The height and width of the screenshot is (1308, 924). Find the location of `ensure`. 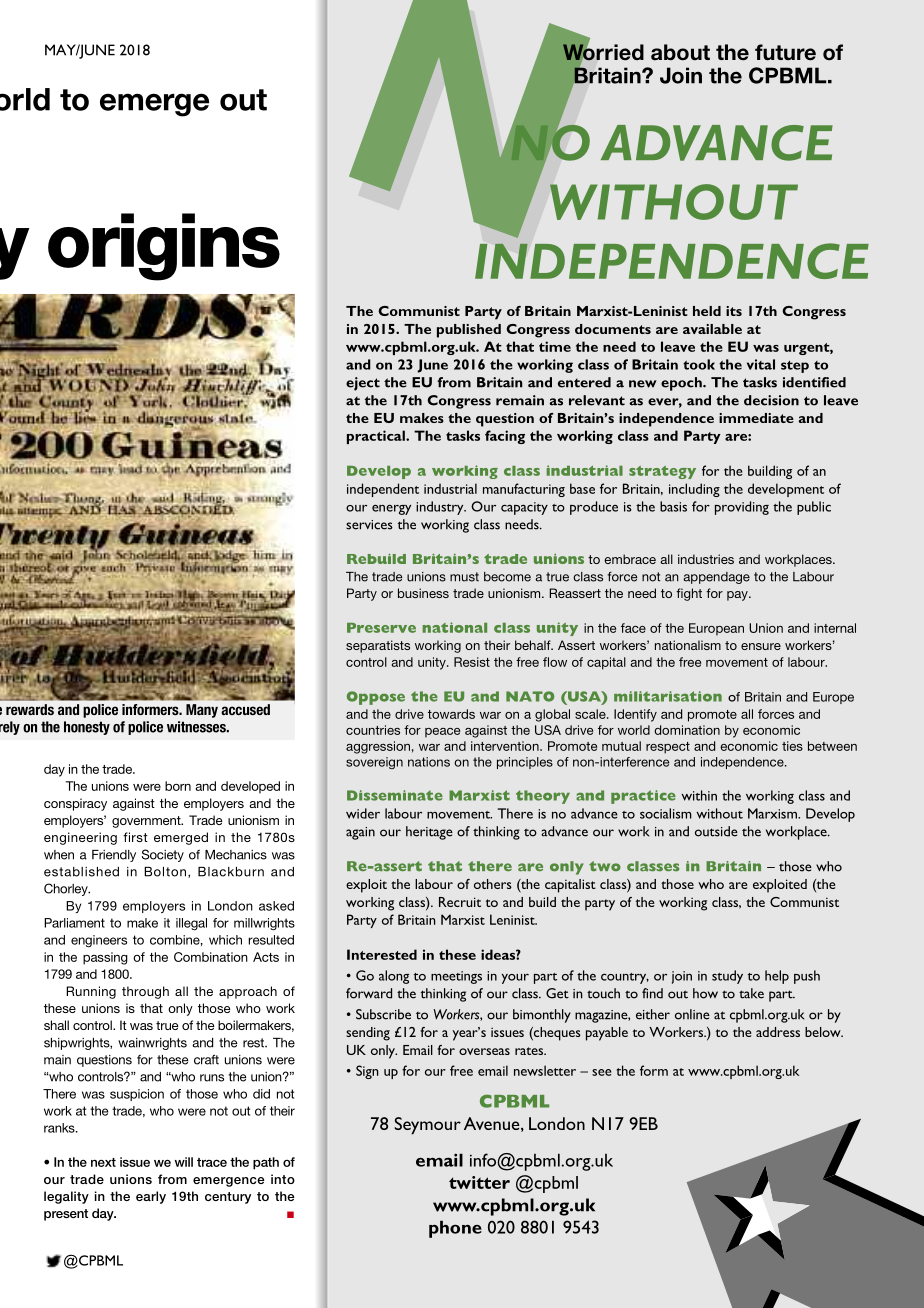

ensure is located at coordinates (761, 646).
